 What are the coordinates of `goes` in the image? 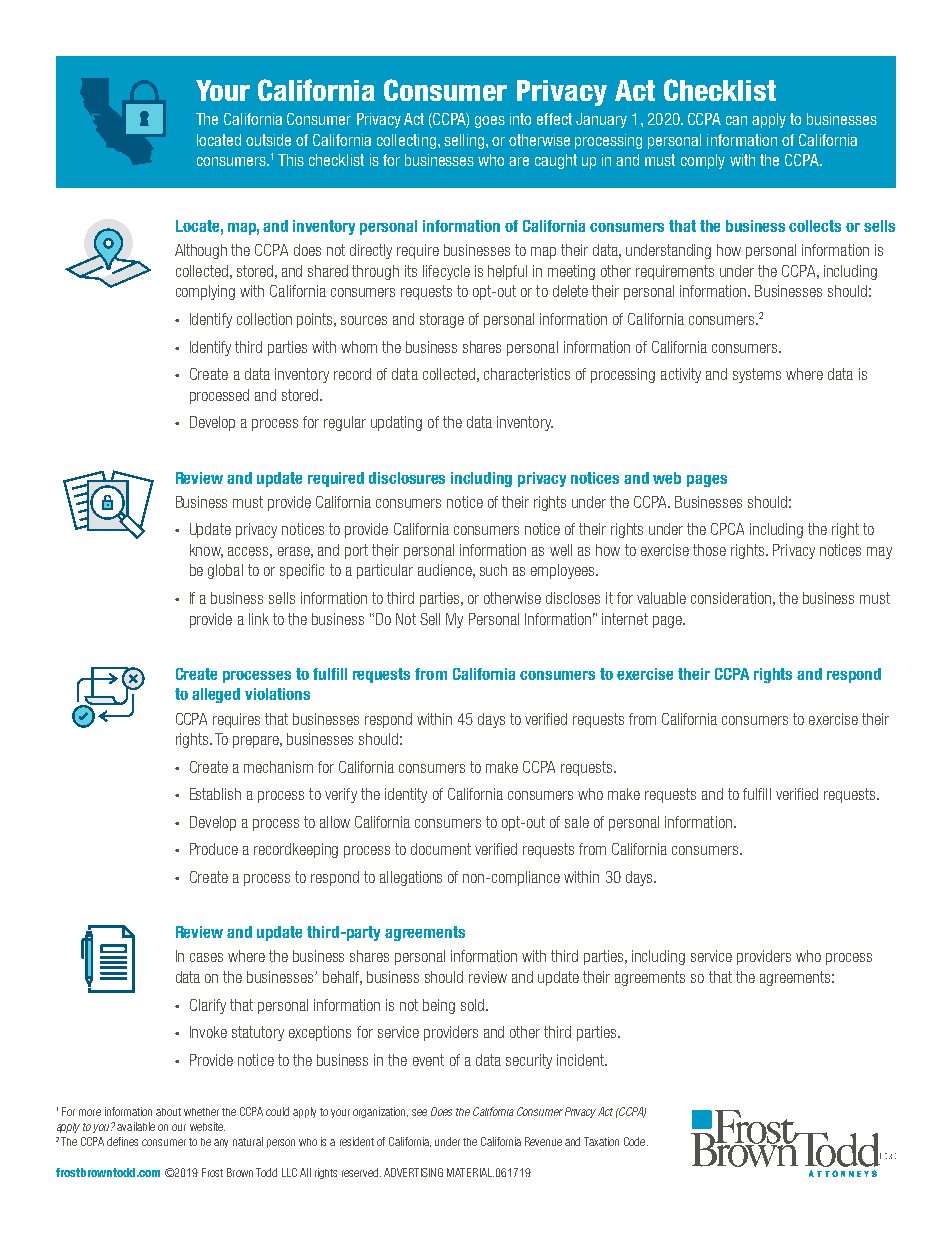 It's located at (490, 122).
